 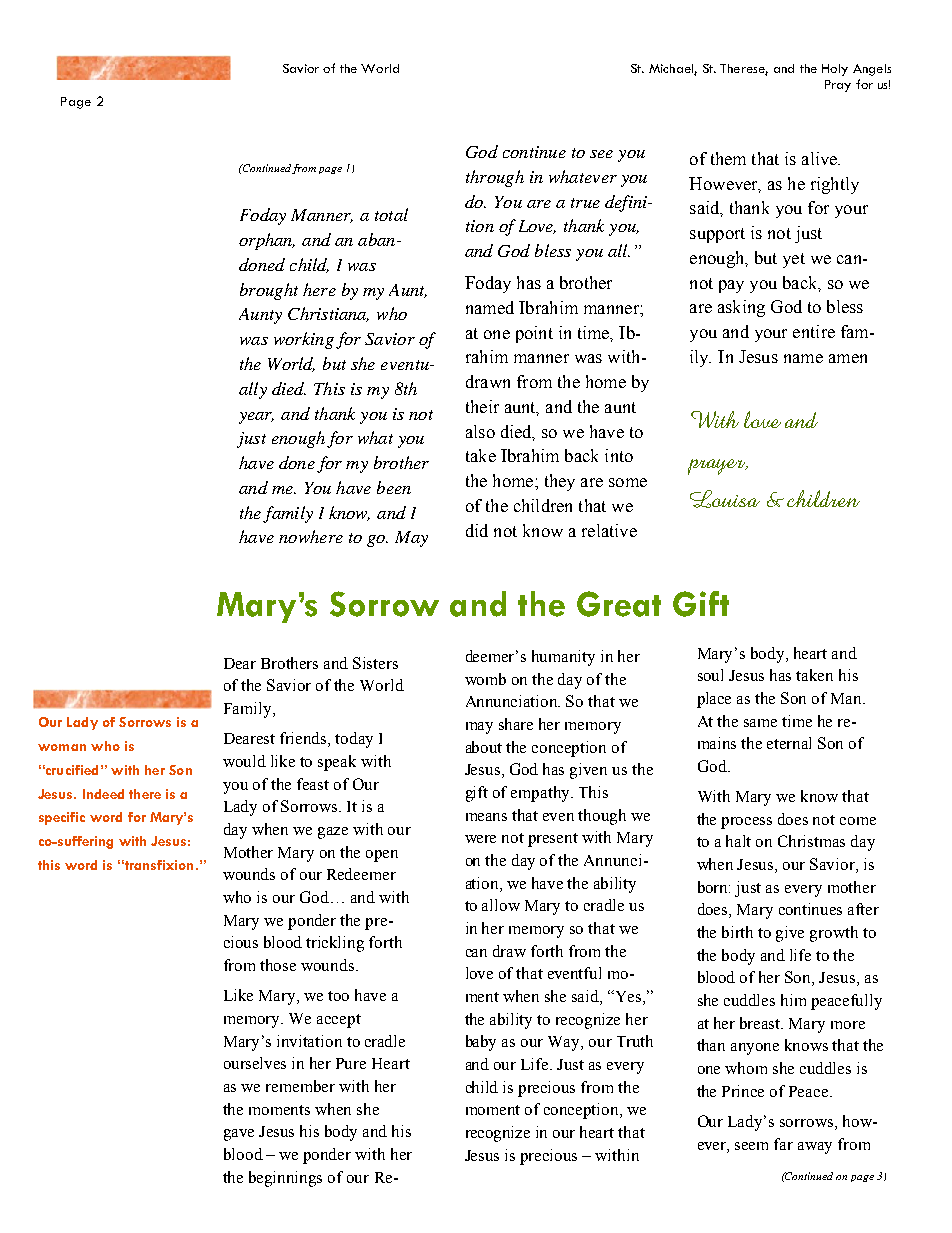 I want to click on womb, so click(x=485, y=679).
